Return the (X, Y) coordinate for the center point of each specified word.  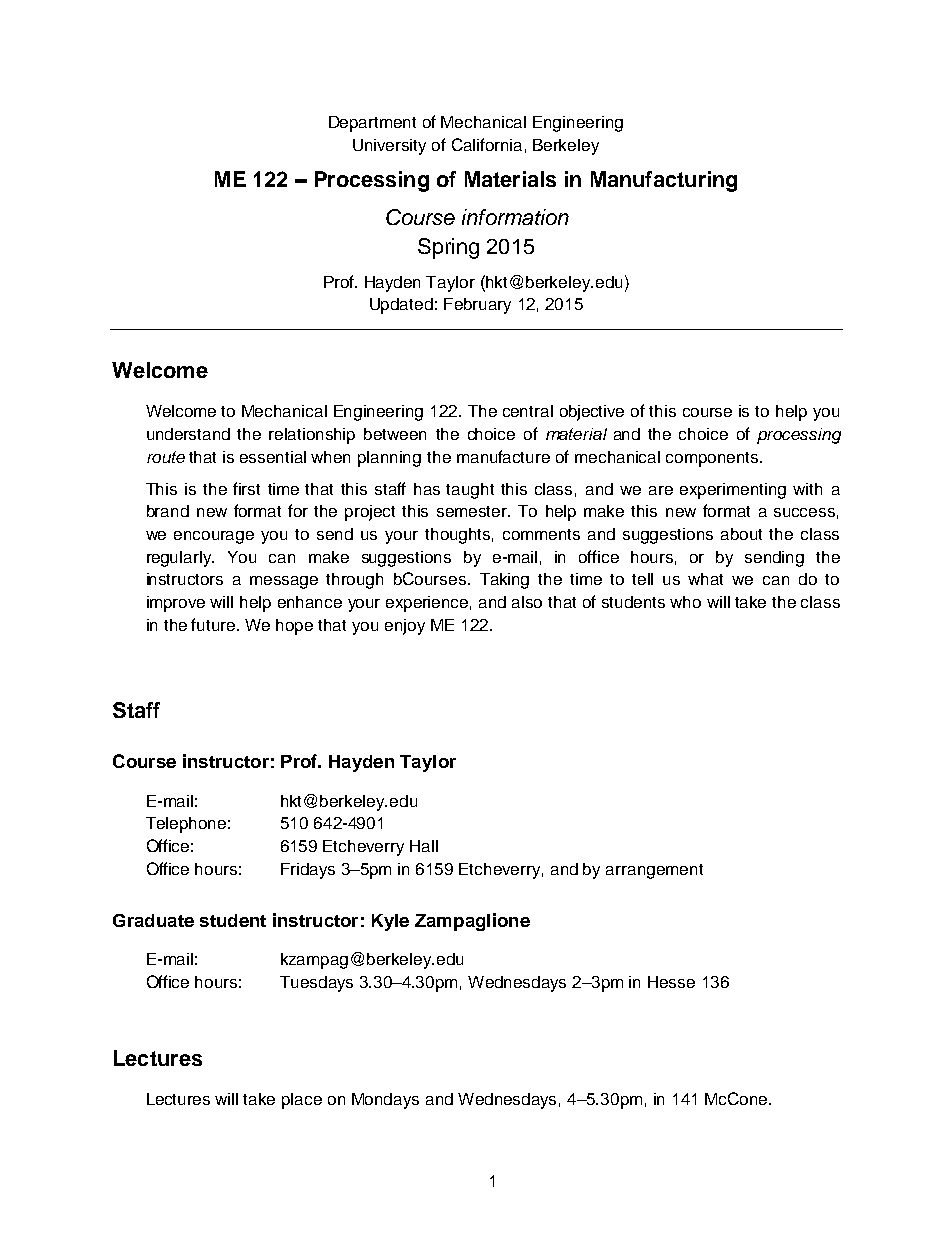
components (713, 459)
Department (372, 124)
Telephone (186, 825)
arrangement (654, 871)
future (214, 624)
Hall (424, 846)
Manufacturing (664, 181)
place (302, 1101)
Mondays (385, 1101)
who (685, 602)
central (528, 411)
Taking (504, 581)
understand (188, 434)
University (389, 147)
